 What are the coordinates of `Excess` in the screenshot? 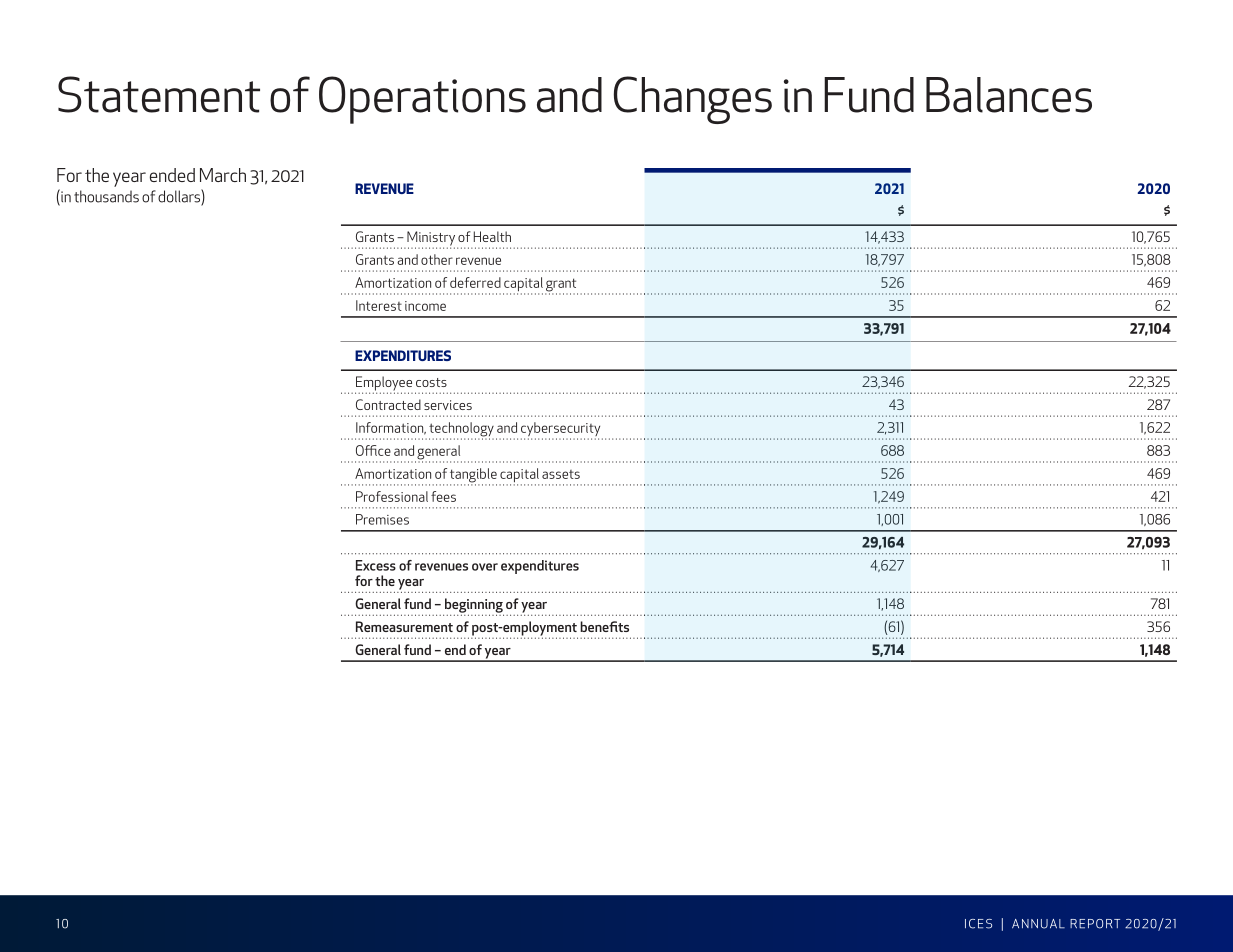 It's located at (376, 565).
